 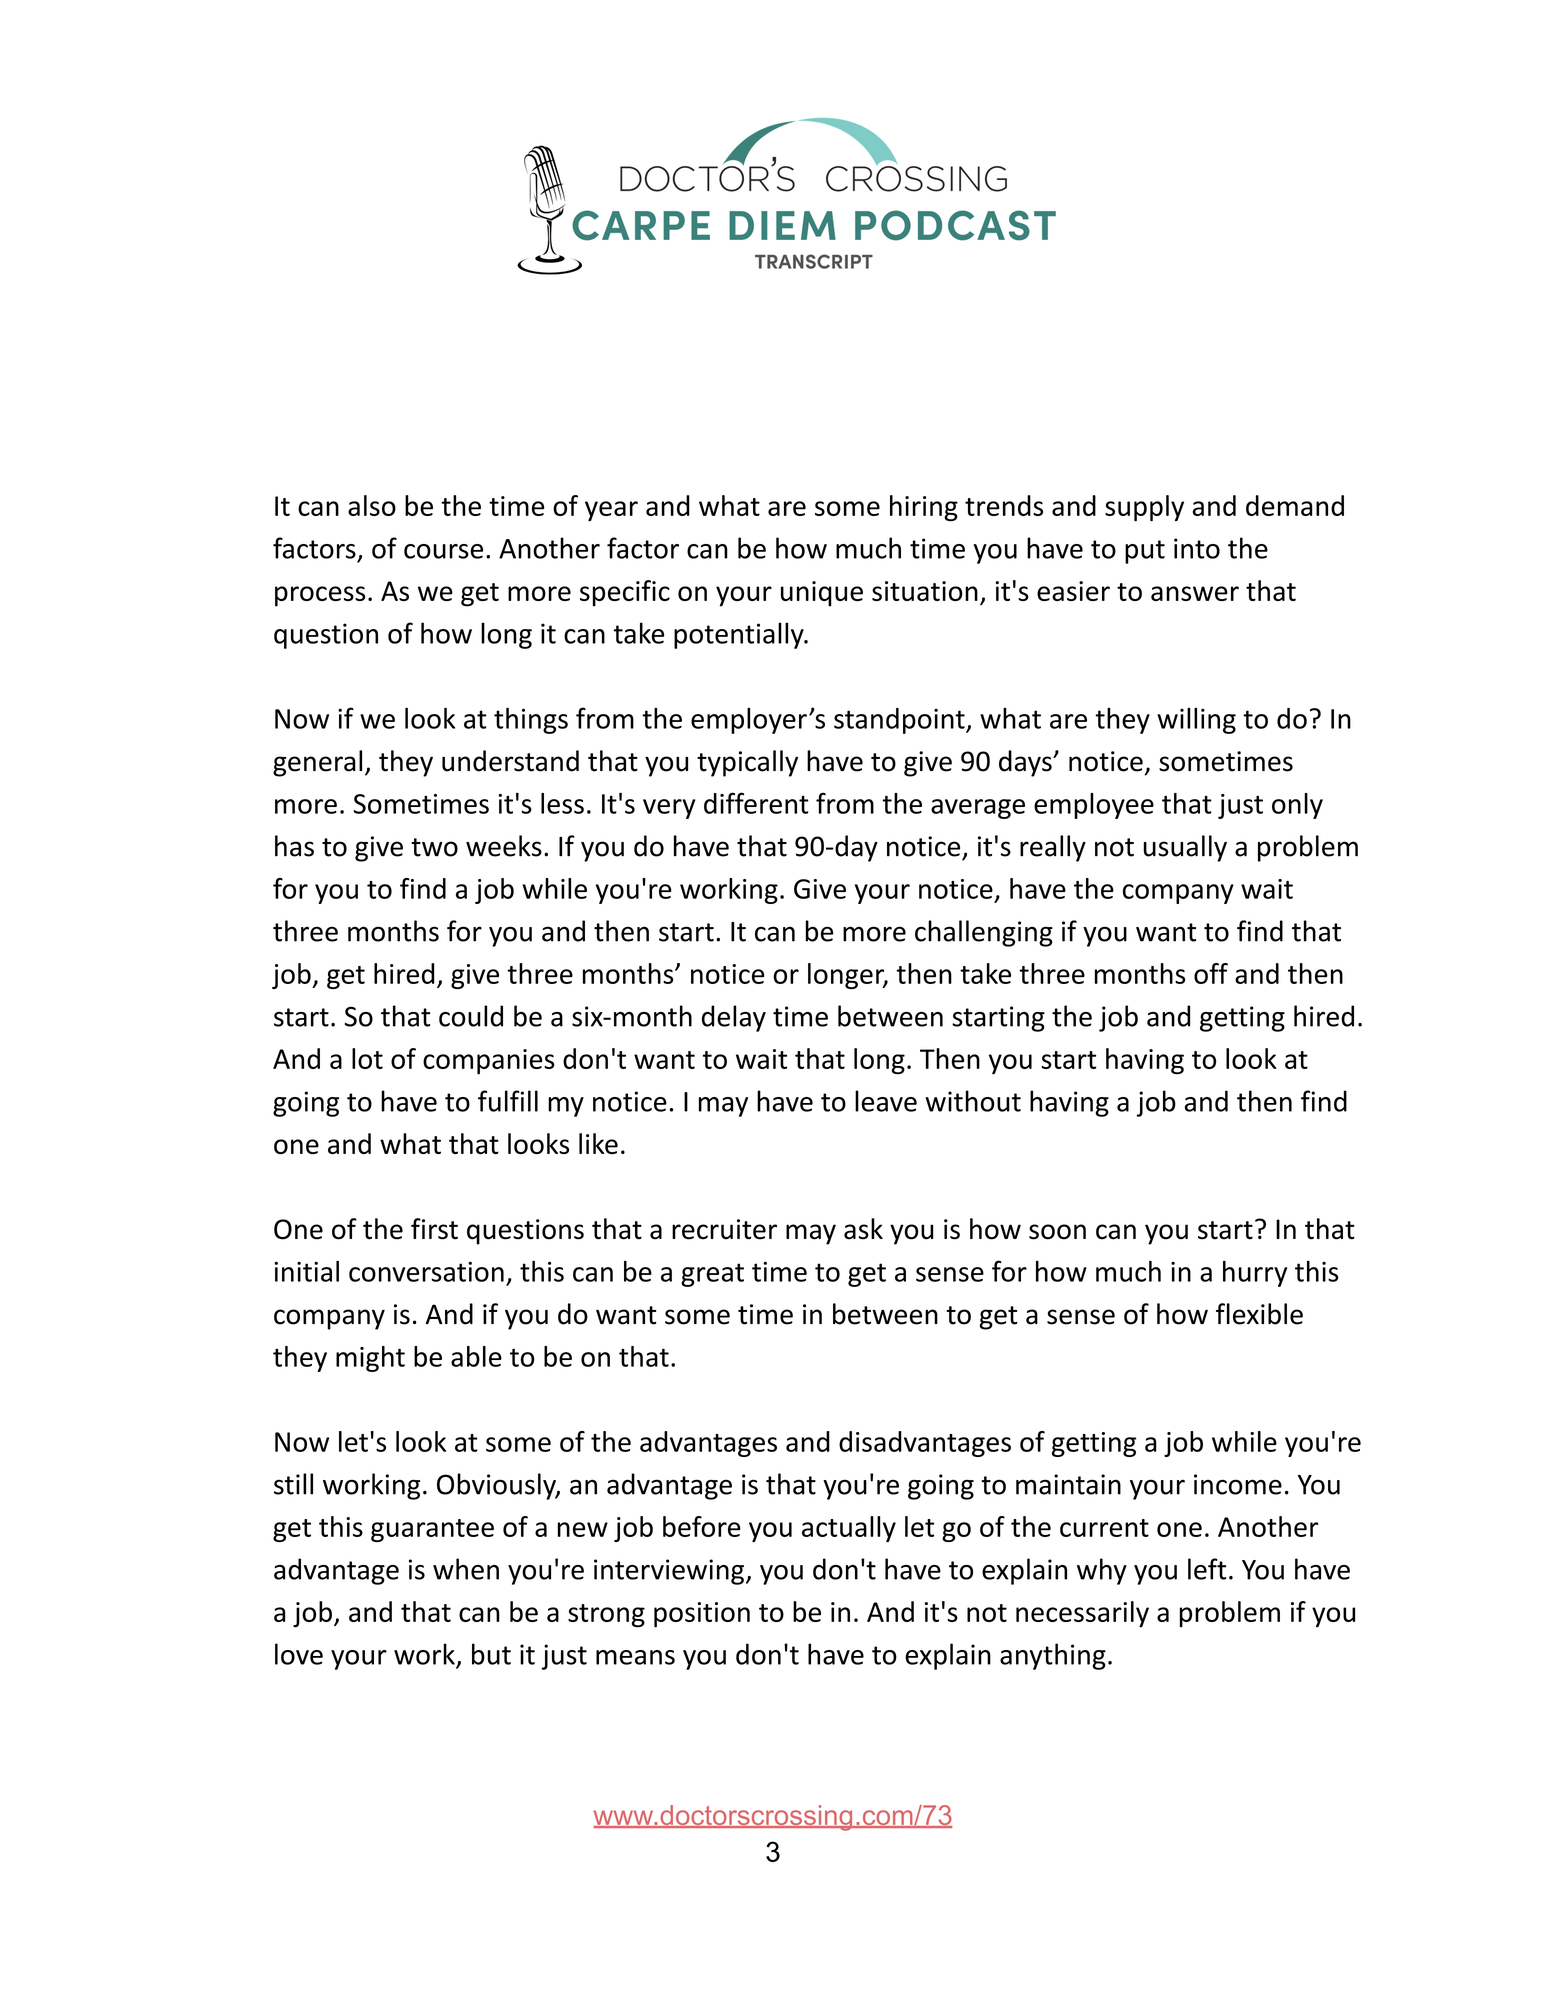 What do you see at coordinates (1197, 548) in the page?
I see `into` at bounding box center [1197, 548].
